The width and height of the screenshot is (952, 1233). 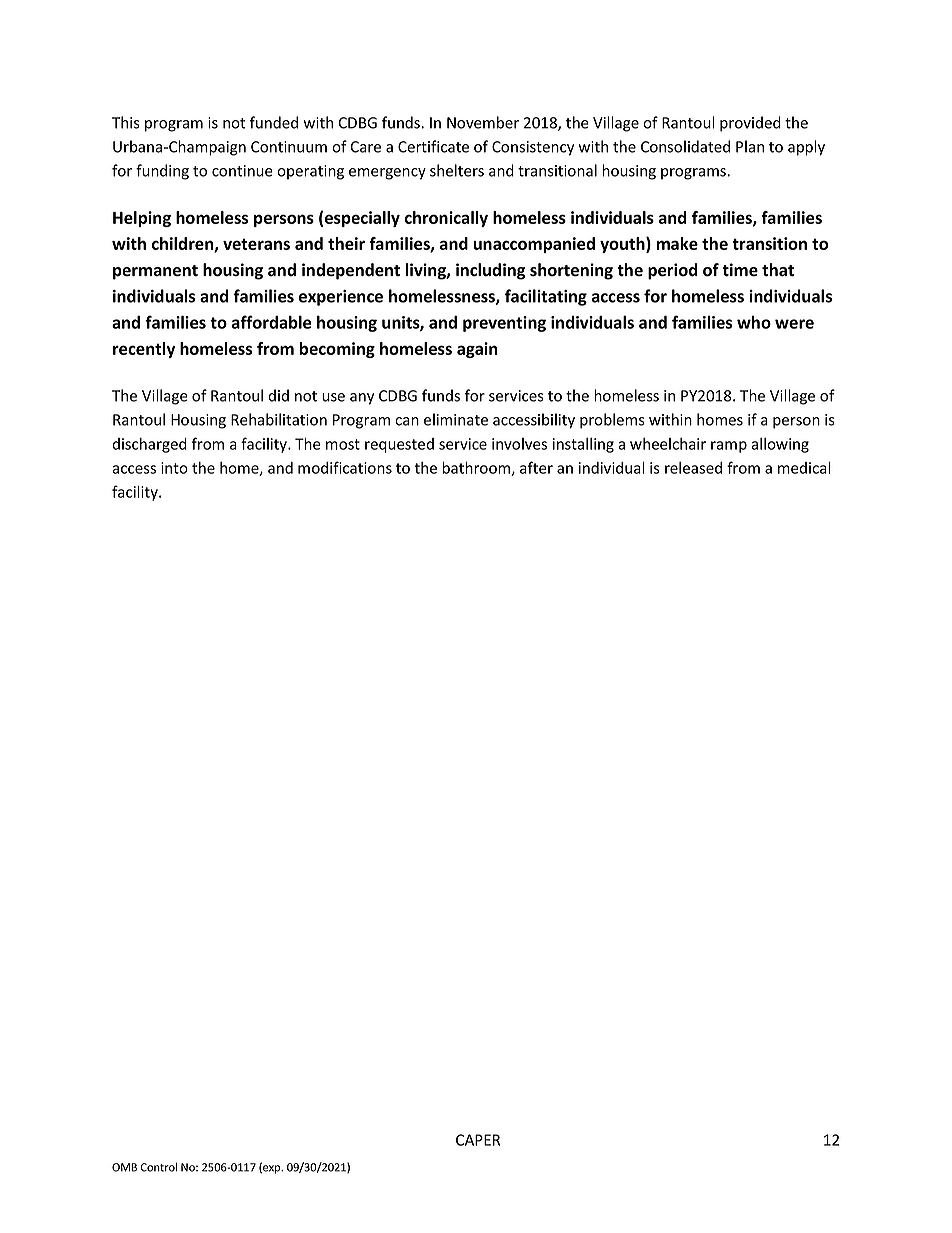 What do you see at coordinates (477, 468) in the screenshot?
I see `bathroom` at bounding box center [477, 468].
